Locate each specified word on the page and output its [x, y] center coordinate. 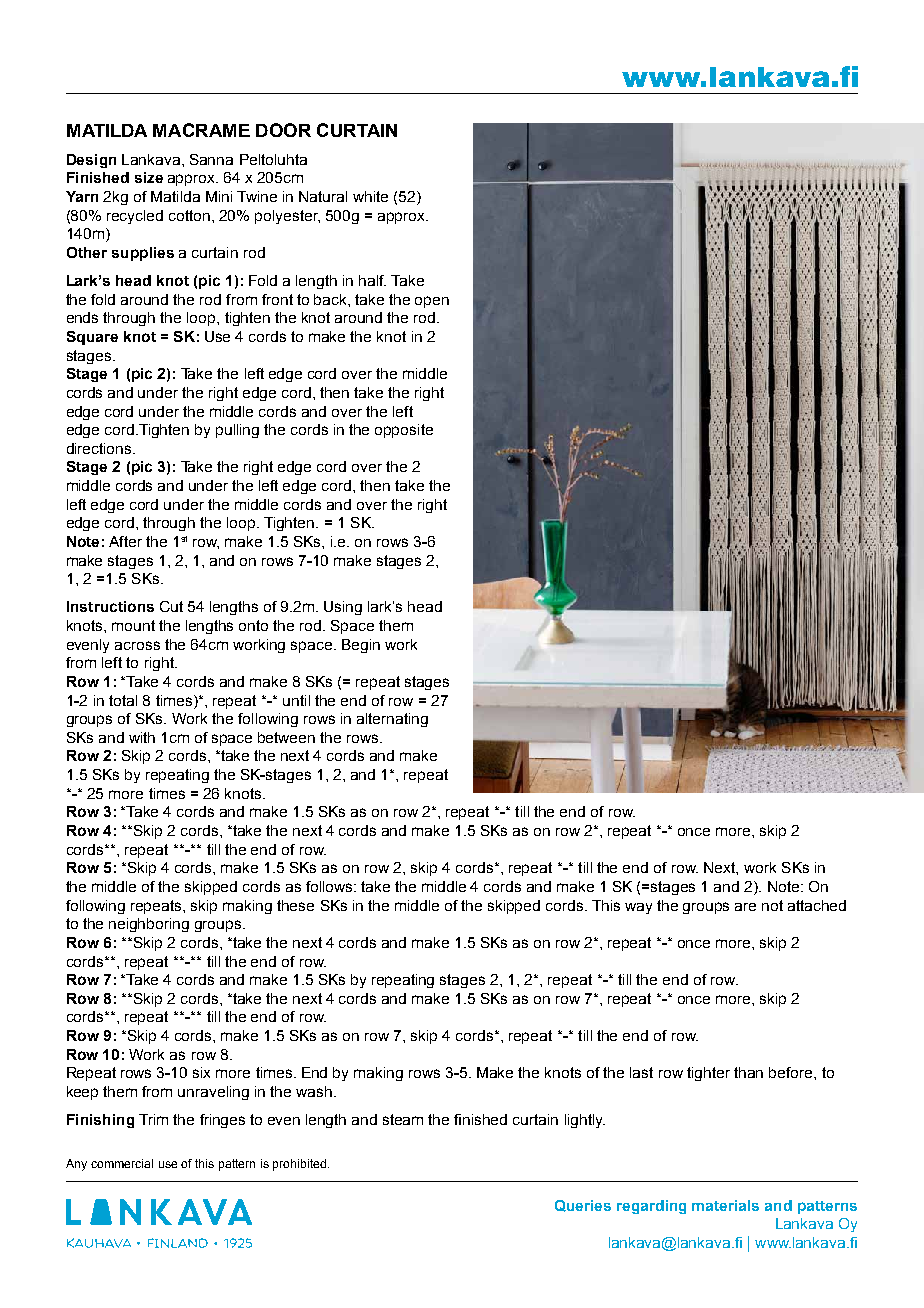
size [149, 177]
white [370, 196]
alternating [392, 720]
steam [403, 1119]
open [432, 302]
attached [817, 905]
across [137, 645]
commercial [122, 1163]
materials [725, 1205]
